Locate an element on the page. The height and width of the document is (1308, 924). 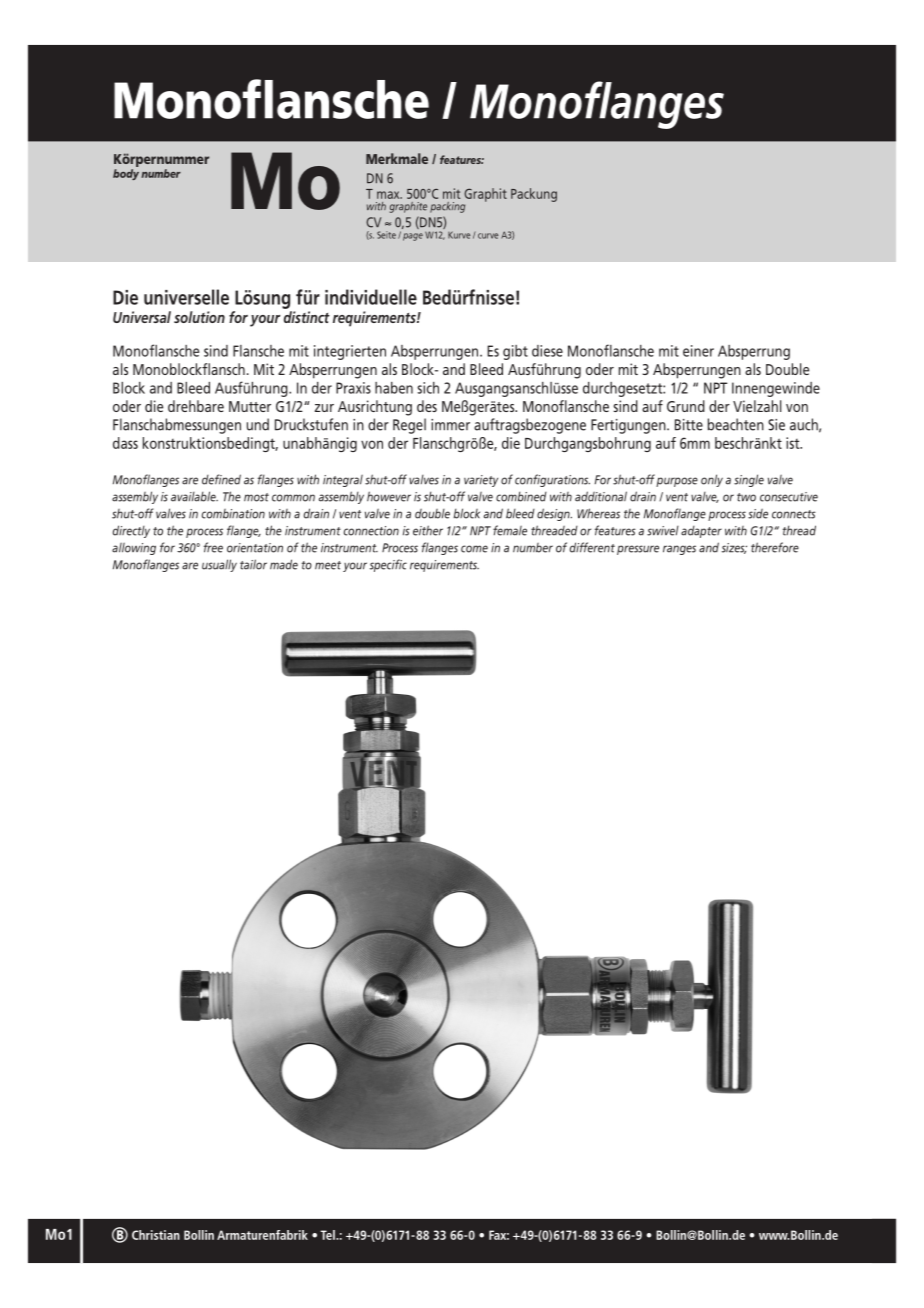
ranges is located at coordinates (679, 550).
